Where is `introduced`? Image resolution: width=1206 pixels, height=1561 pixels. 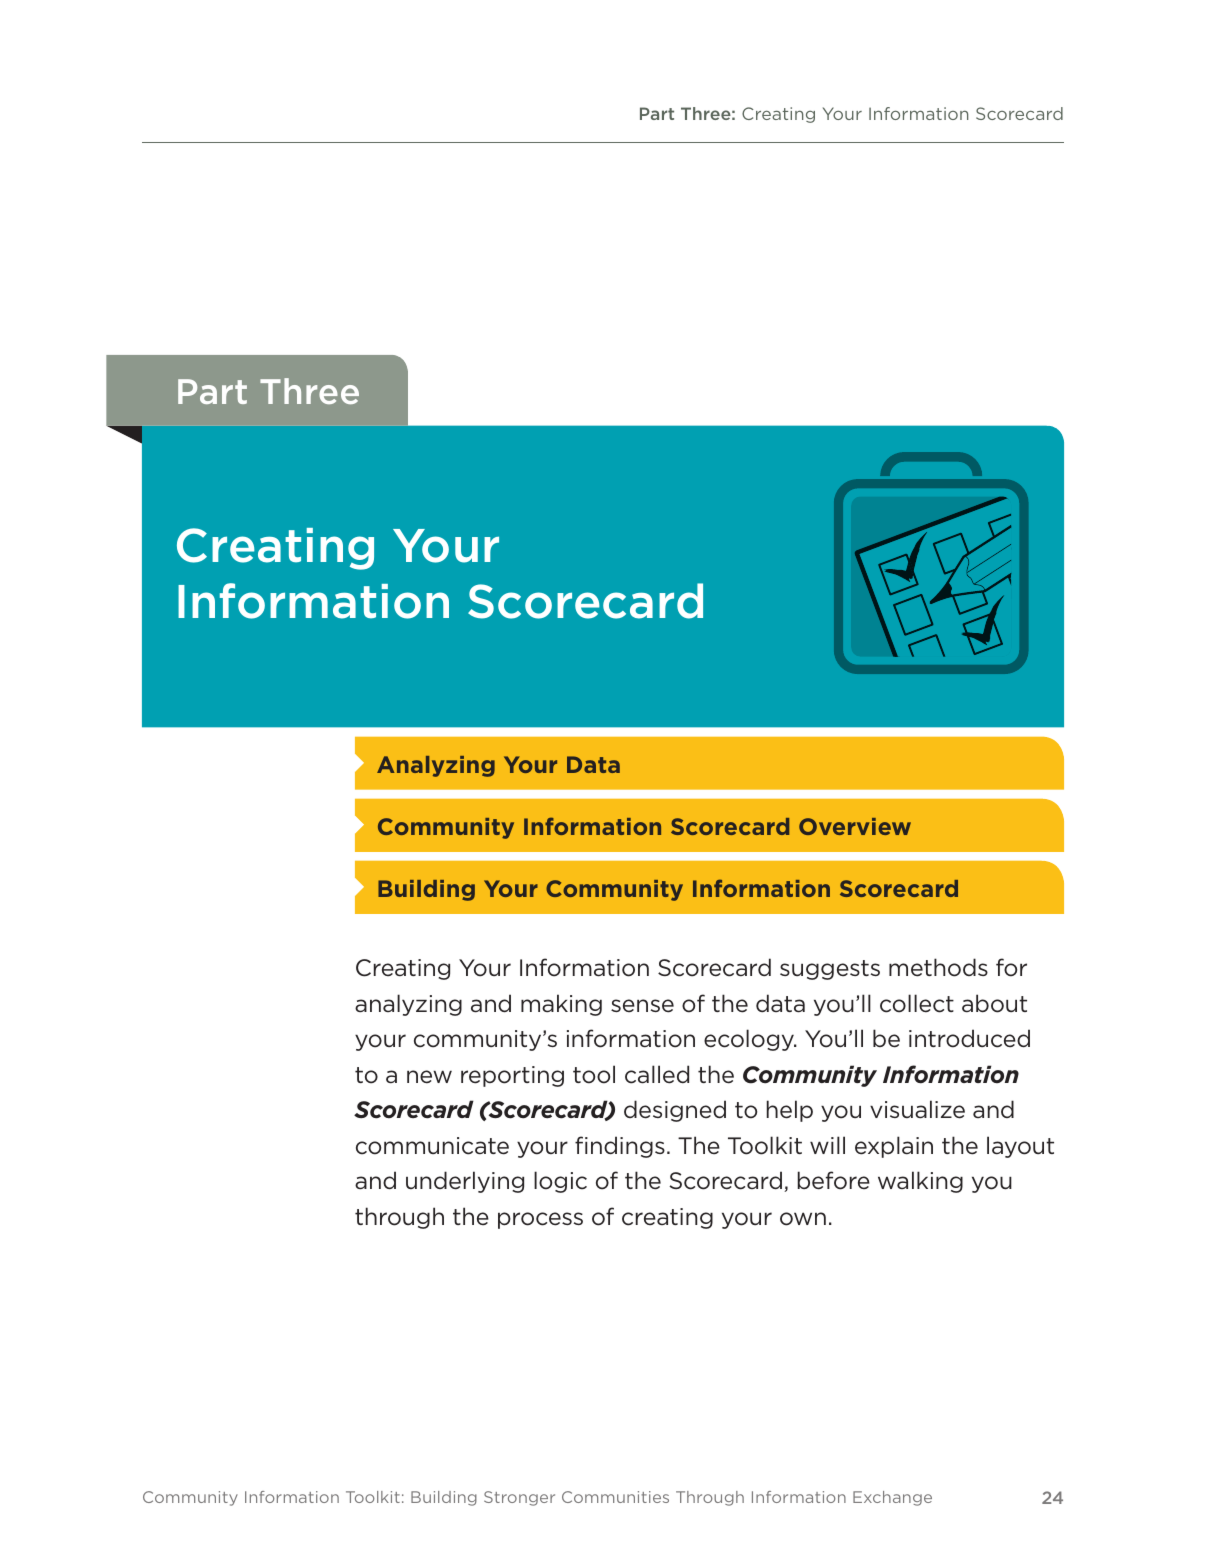
introduced is located at coordinates (969, 1038).
